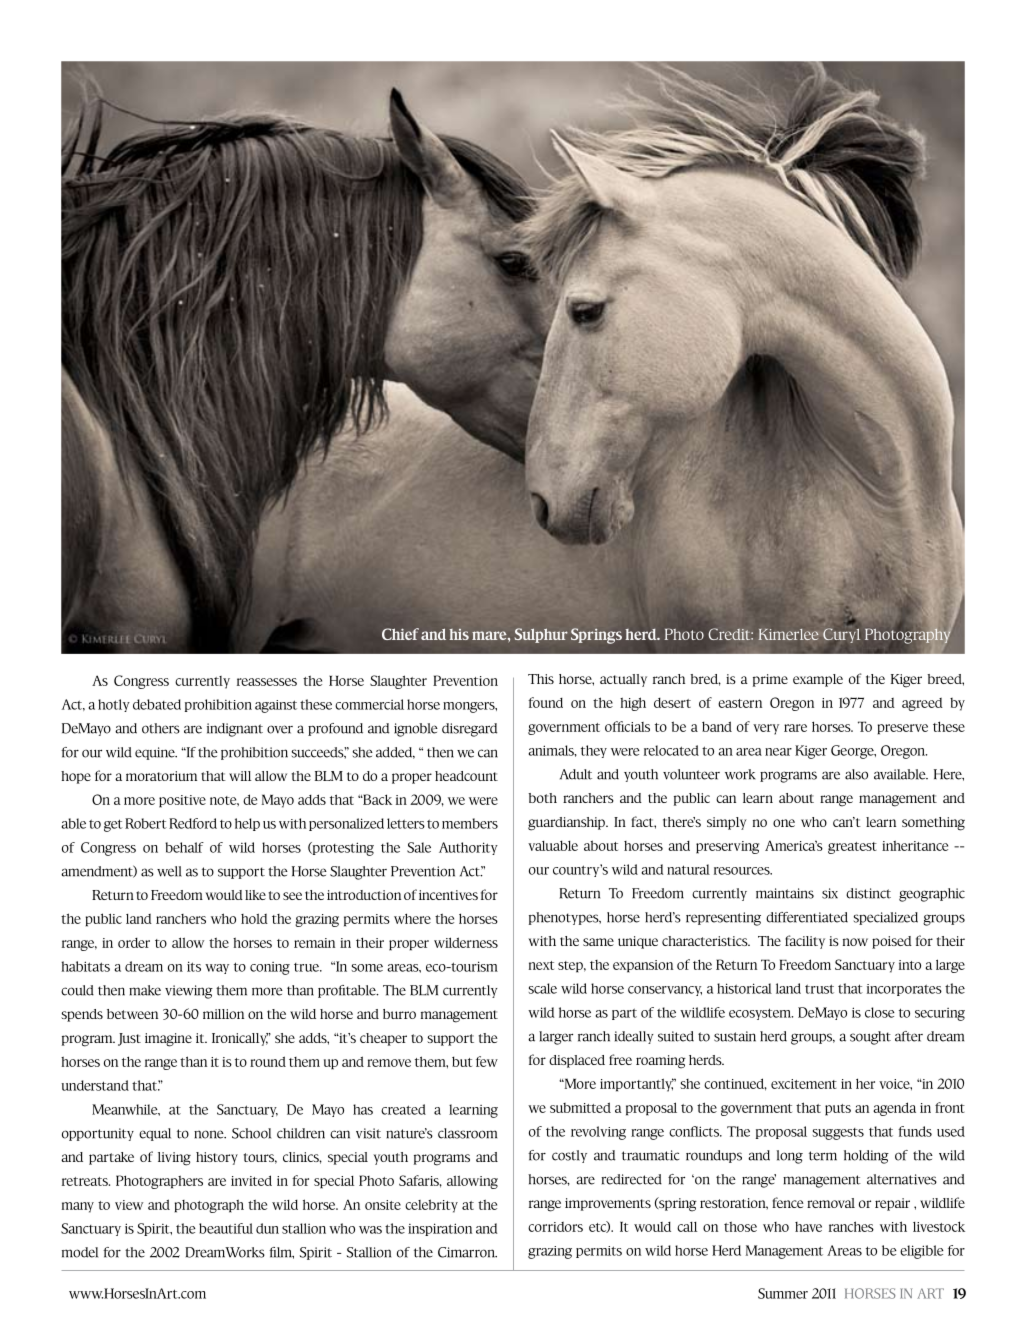 This screenshot has width=1026, height=1332. I want to click on positive, so click(182, 801).
